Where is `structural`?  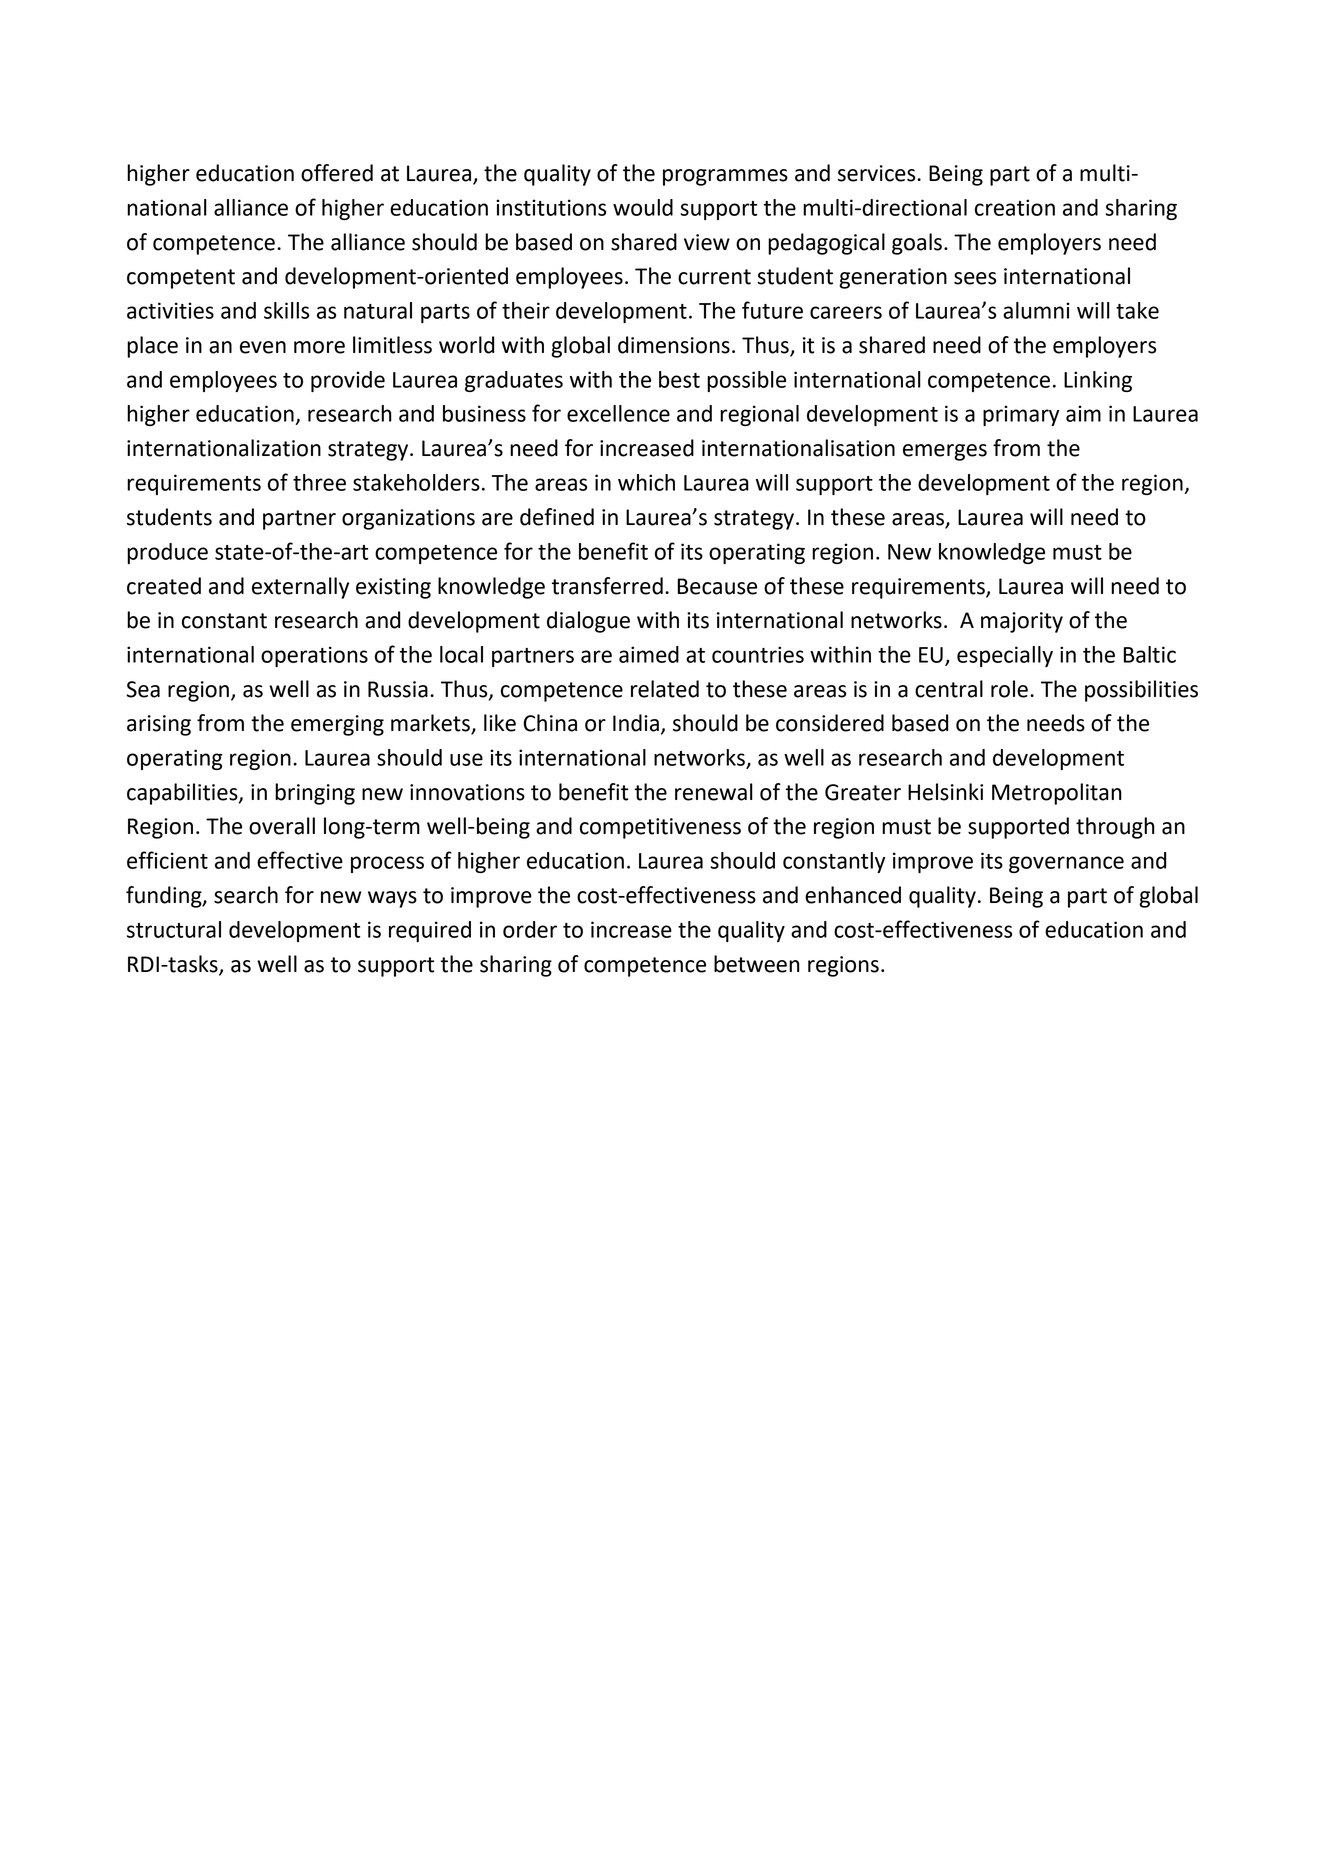
structural is located at coordinates (174, 929).
